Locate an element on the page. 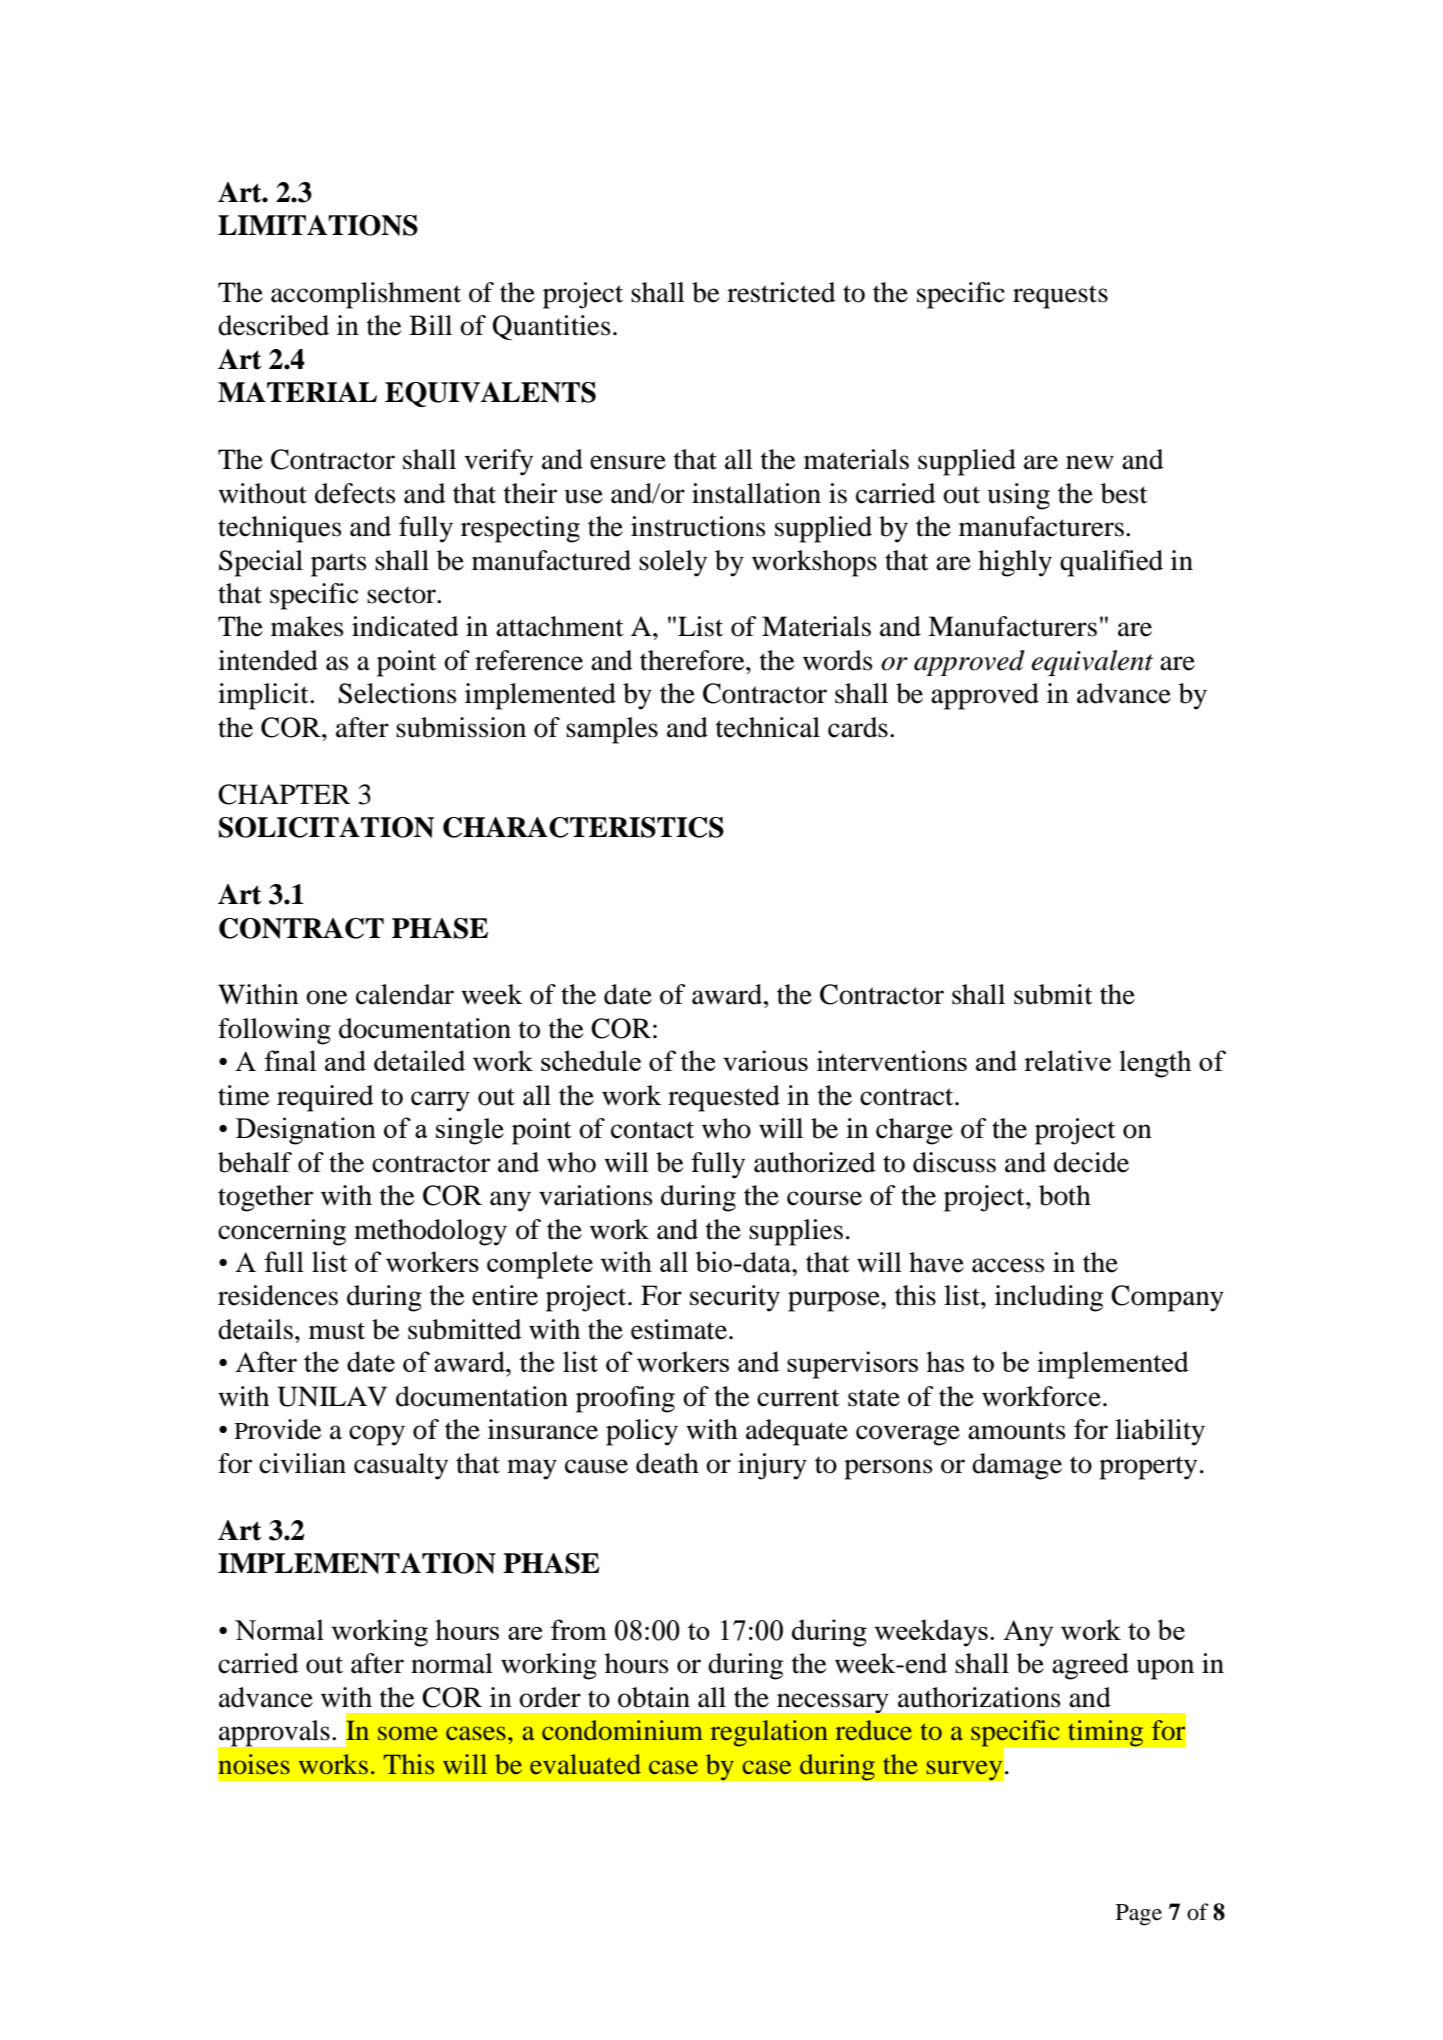 The height and width of the image is (2040, 1443). some is located at coordinates (408, 1733).
